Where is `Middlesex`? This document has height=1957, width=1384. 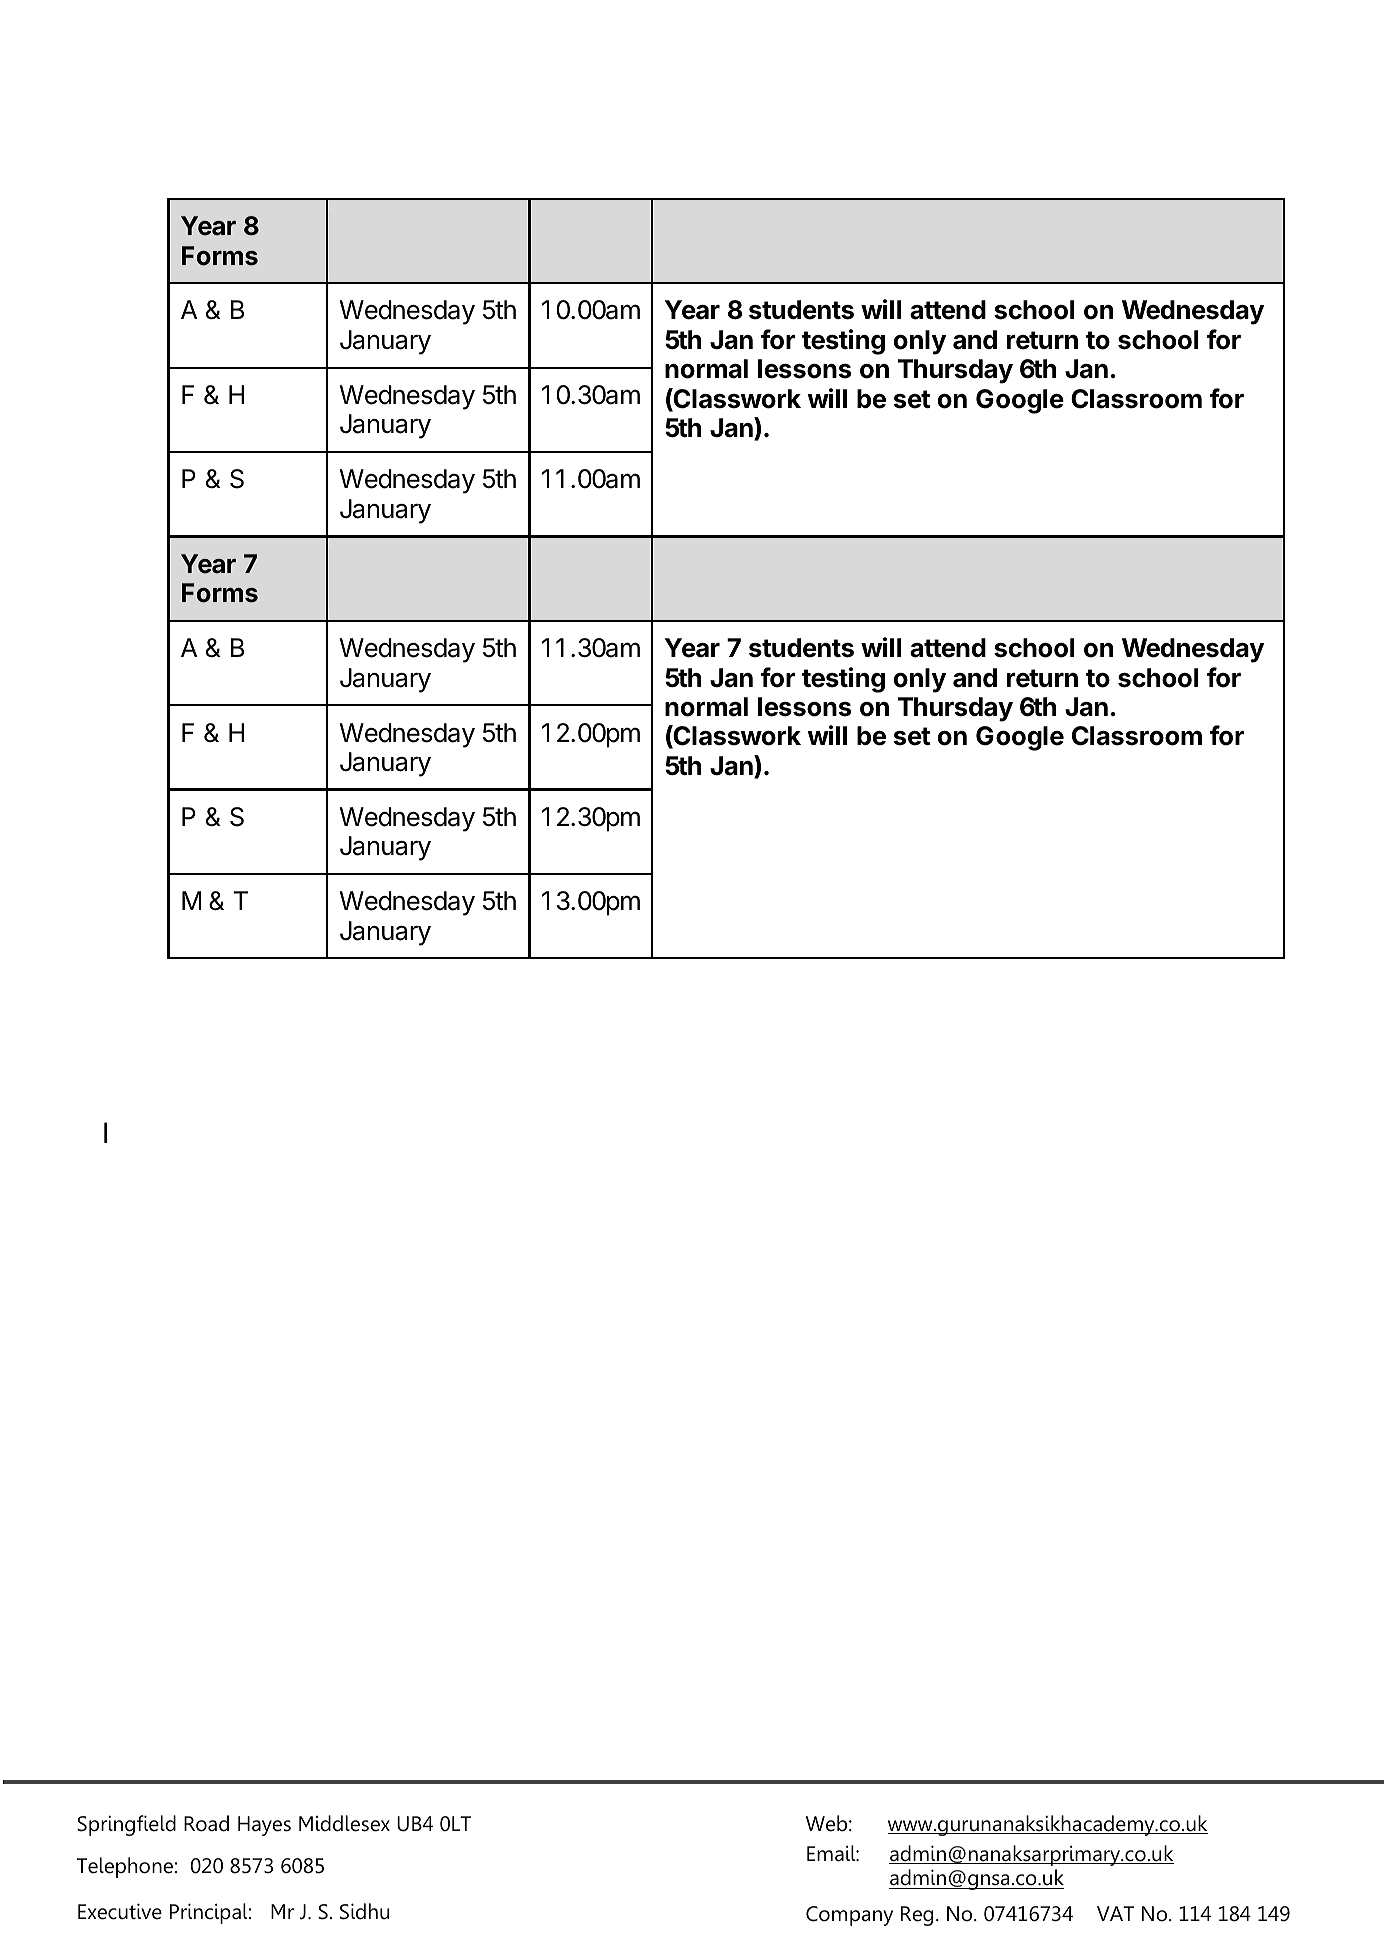 Middlesex is located at coordinates (344, 1823).
